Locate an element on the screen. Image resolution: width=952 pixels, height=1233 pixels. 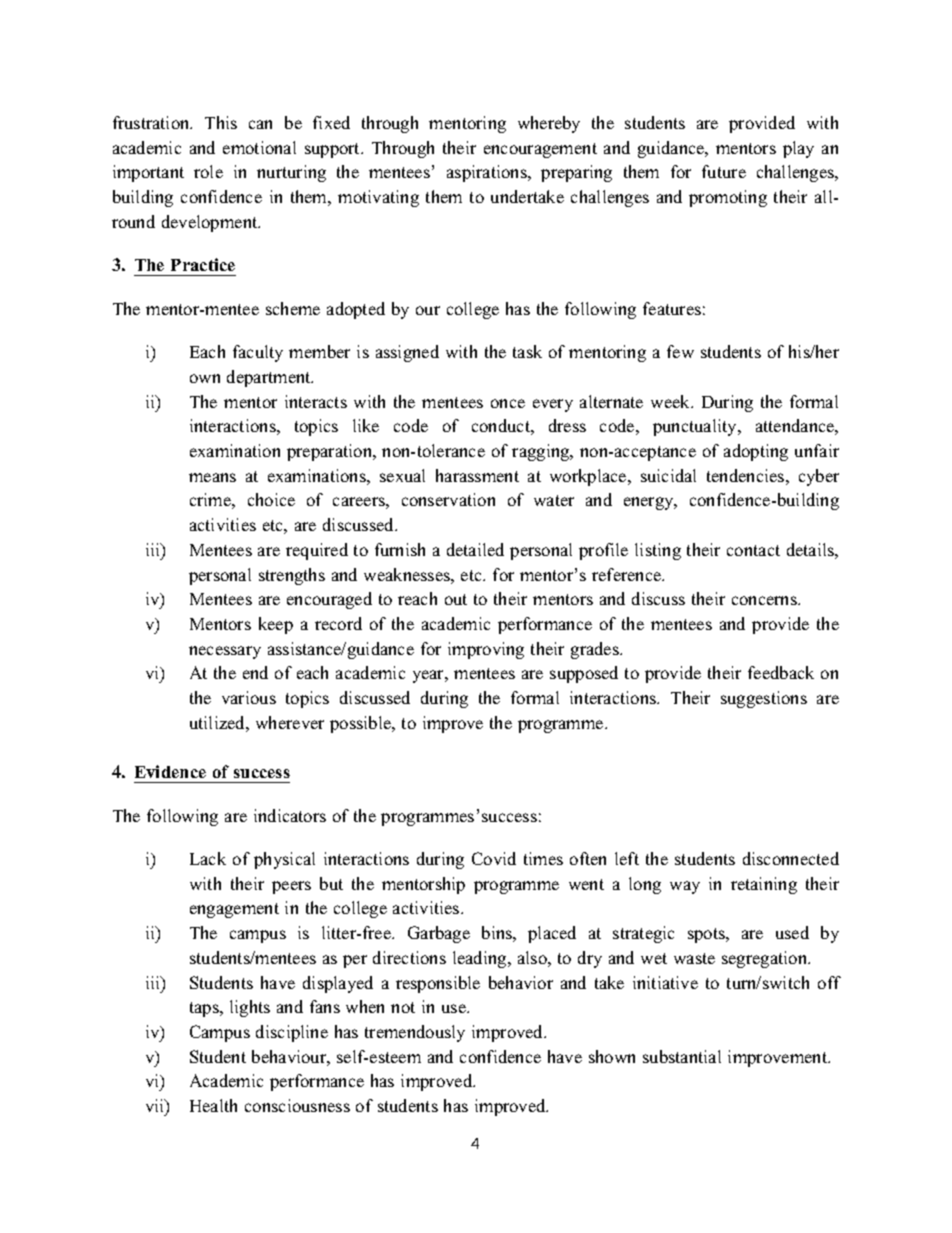
feedback is located at coordinates (781, 672).
